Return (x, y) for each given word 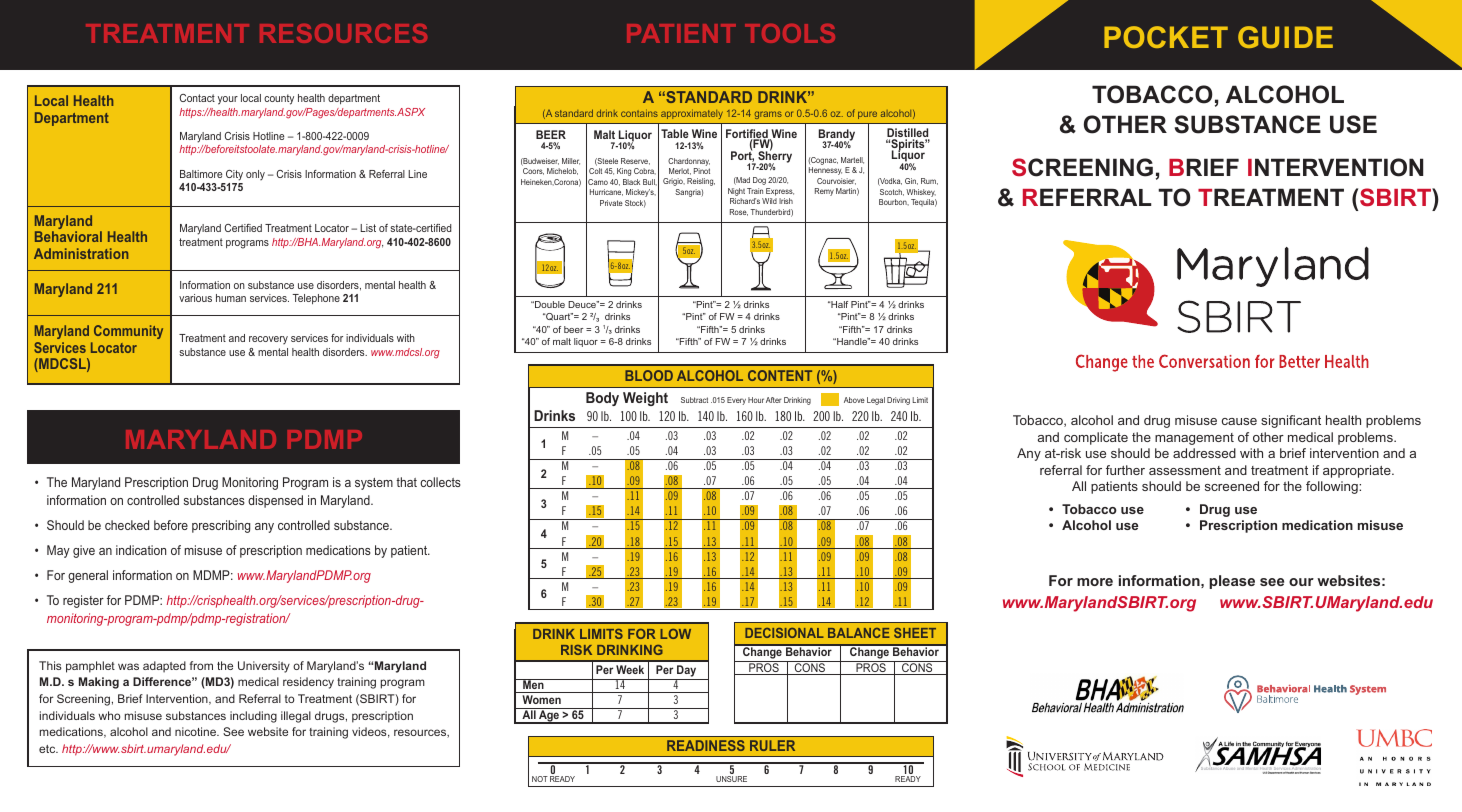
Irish (786, 201)
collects (440, 482)
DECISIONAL (784, 633)
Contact (197, 98)
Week (630, 669)
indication (141, 550)
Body (602, 399)
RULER (772, 745)
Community (128, 332)
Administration (81, 253)
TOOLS (790, 33)
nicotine (196, 731)
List (368, 228)
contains (639, 113)
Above (854, 400)
